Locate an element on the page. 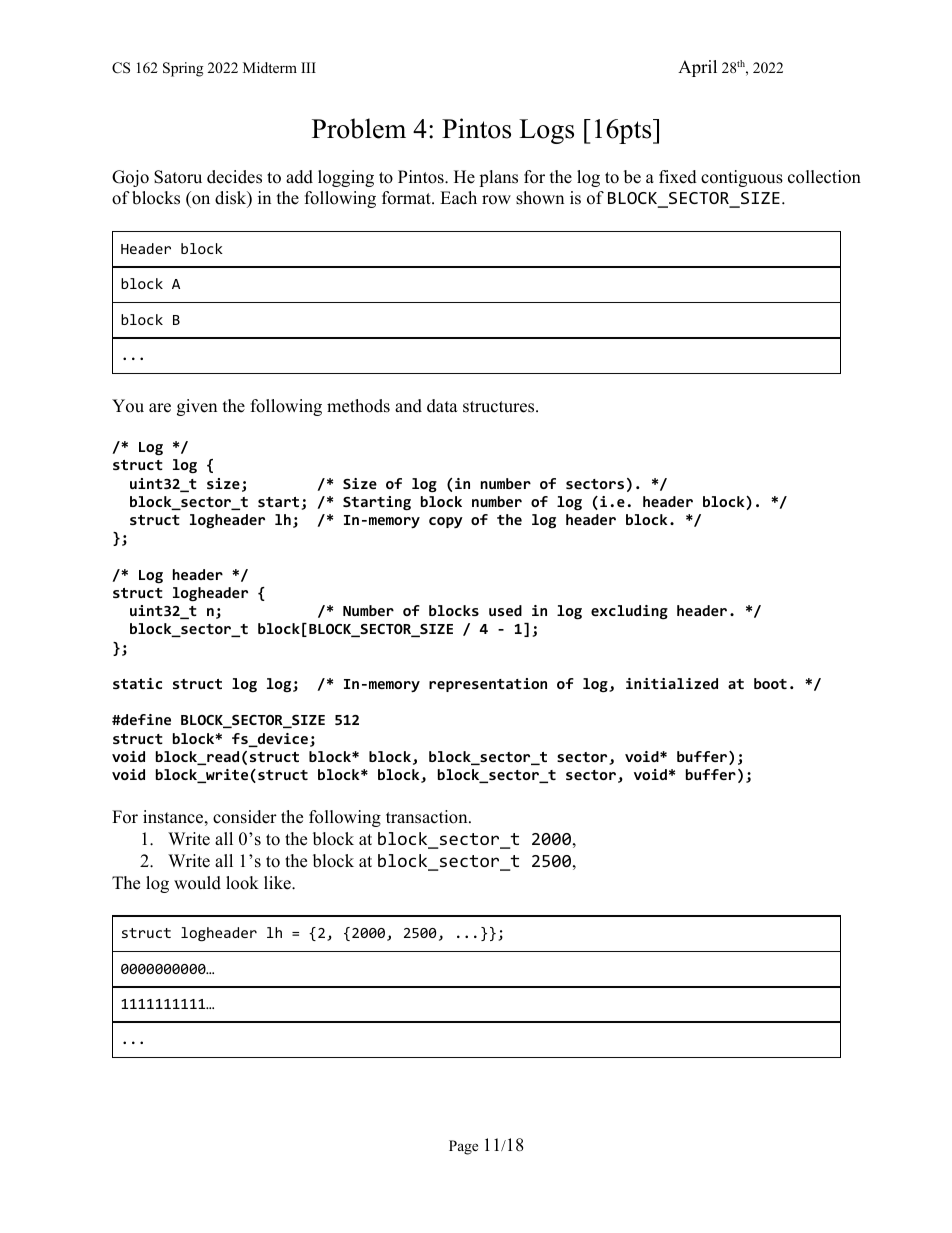  used is located at coordinates (505, 610).
